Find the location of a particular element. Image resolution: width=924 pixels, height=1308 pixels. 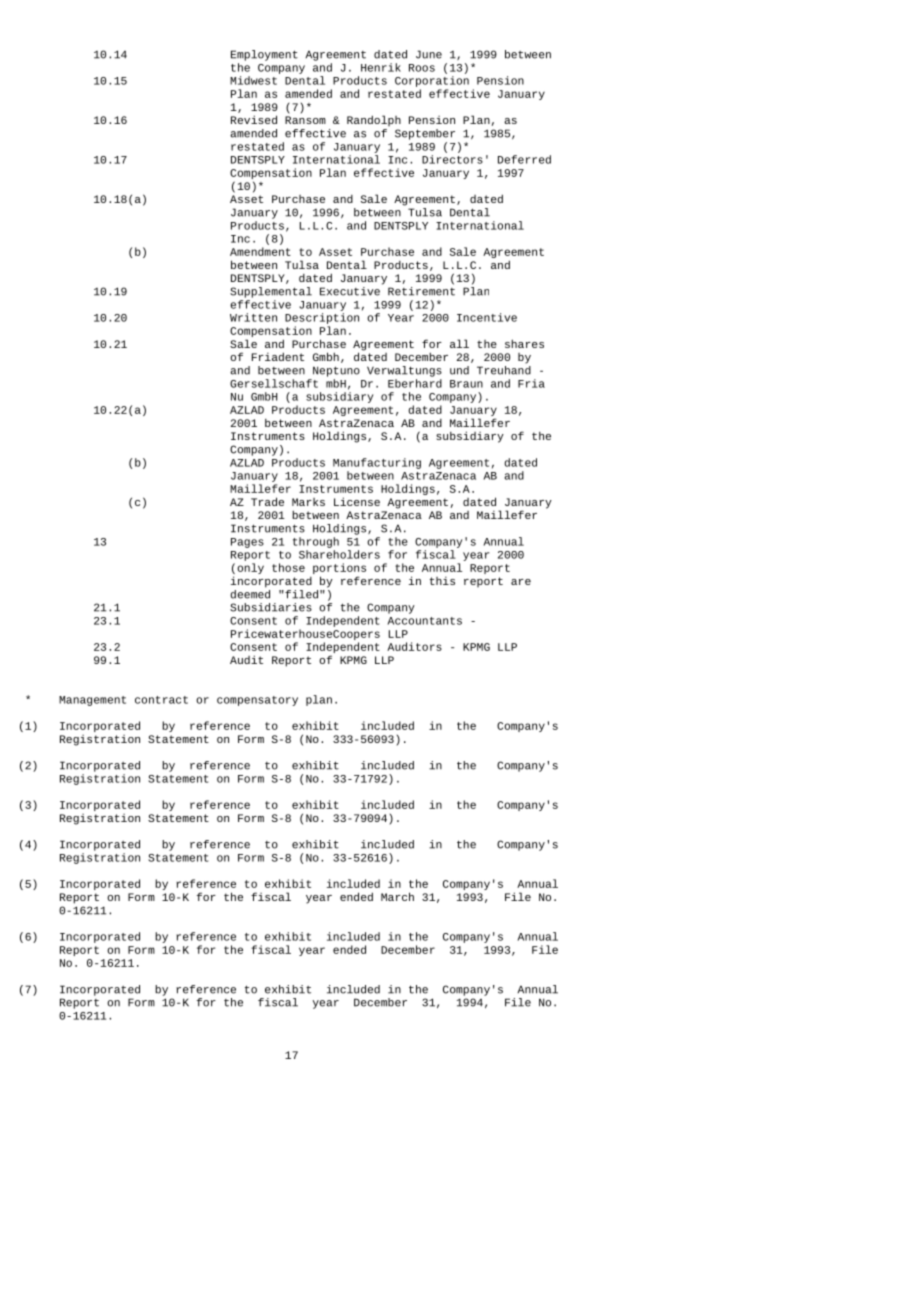

Braun is located at coordinates (466, 384).
